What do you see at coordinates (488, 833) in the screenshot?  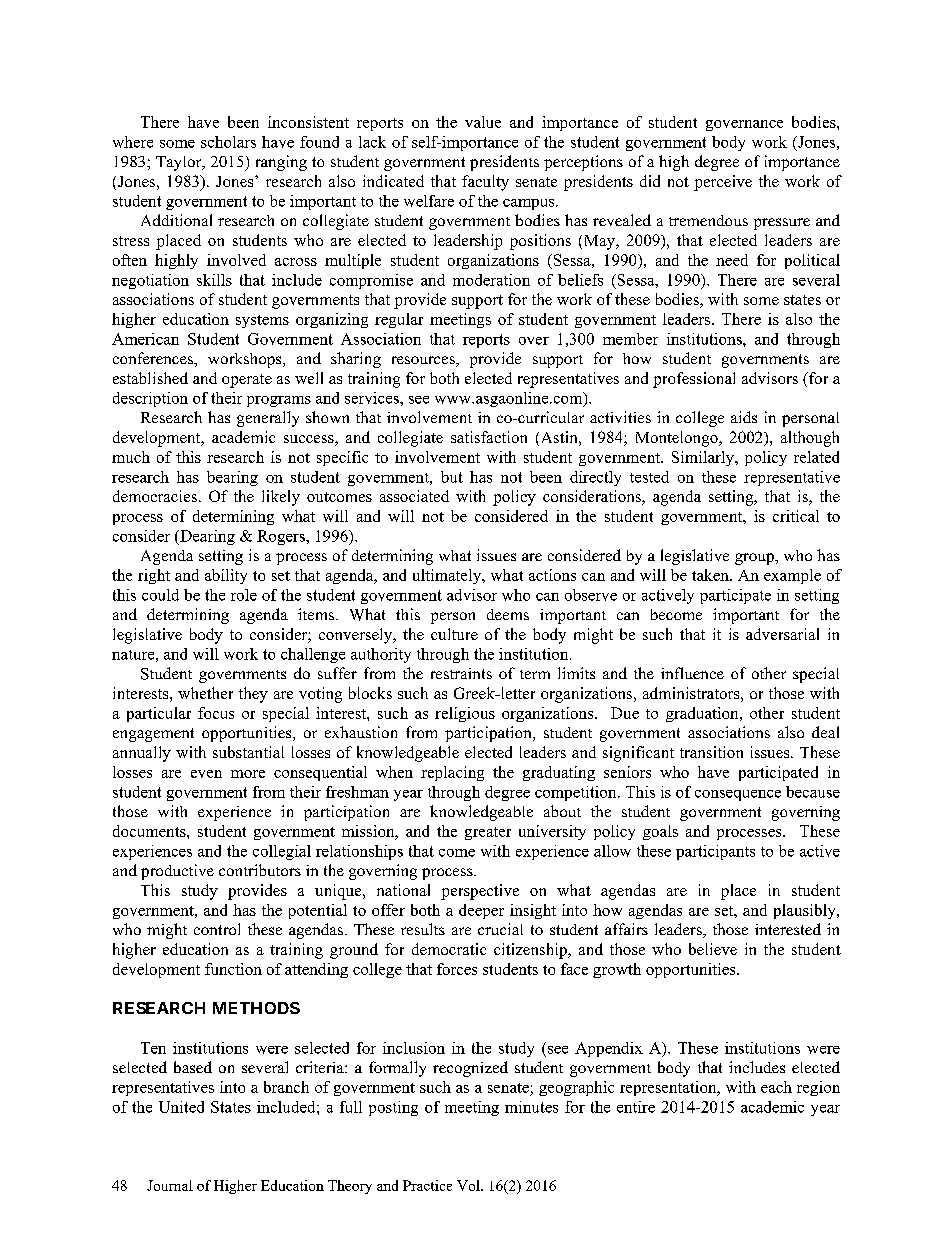 I see `greater` at bounding box center [488, 833].
